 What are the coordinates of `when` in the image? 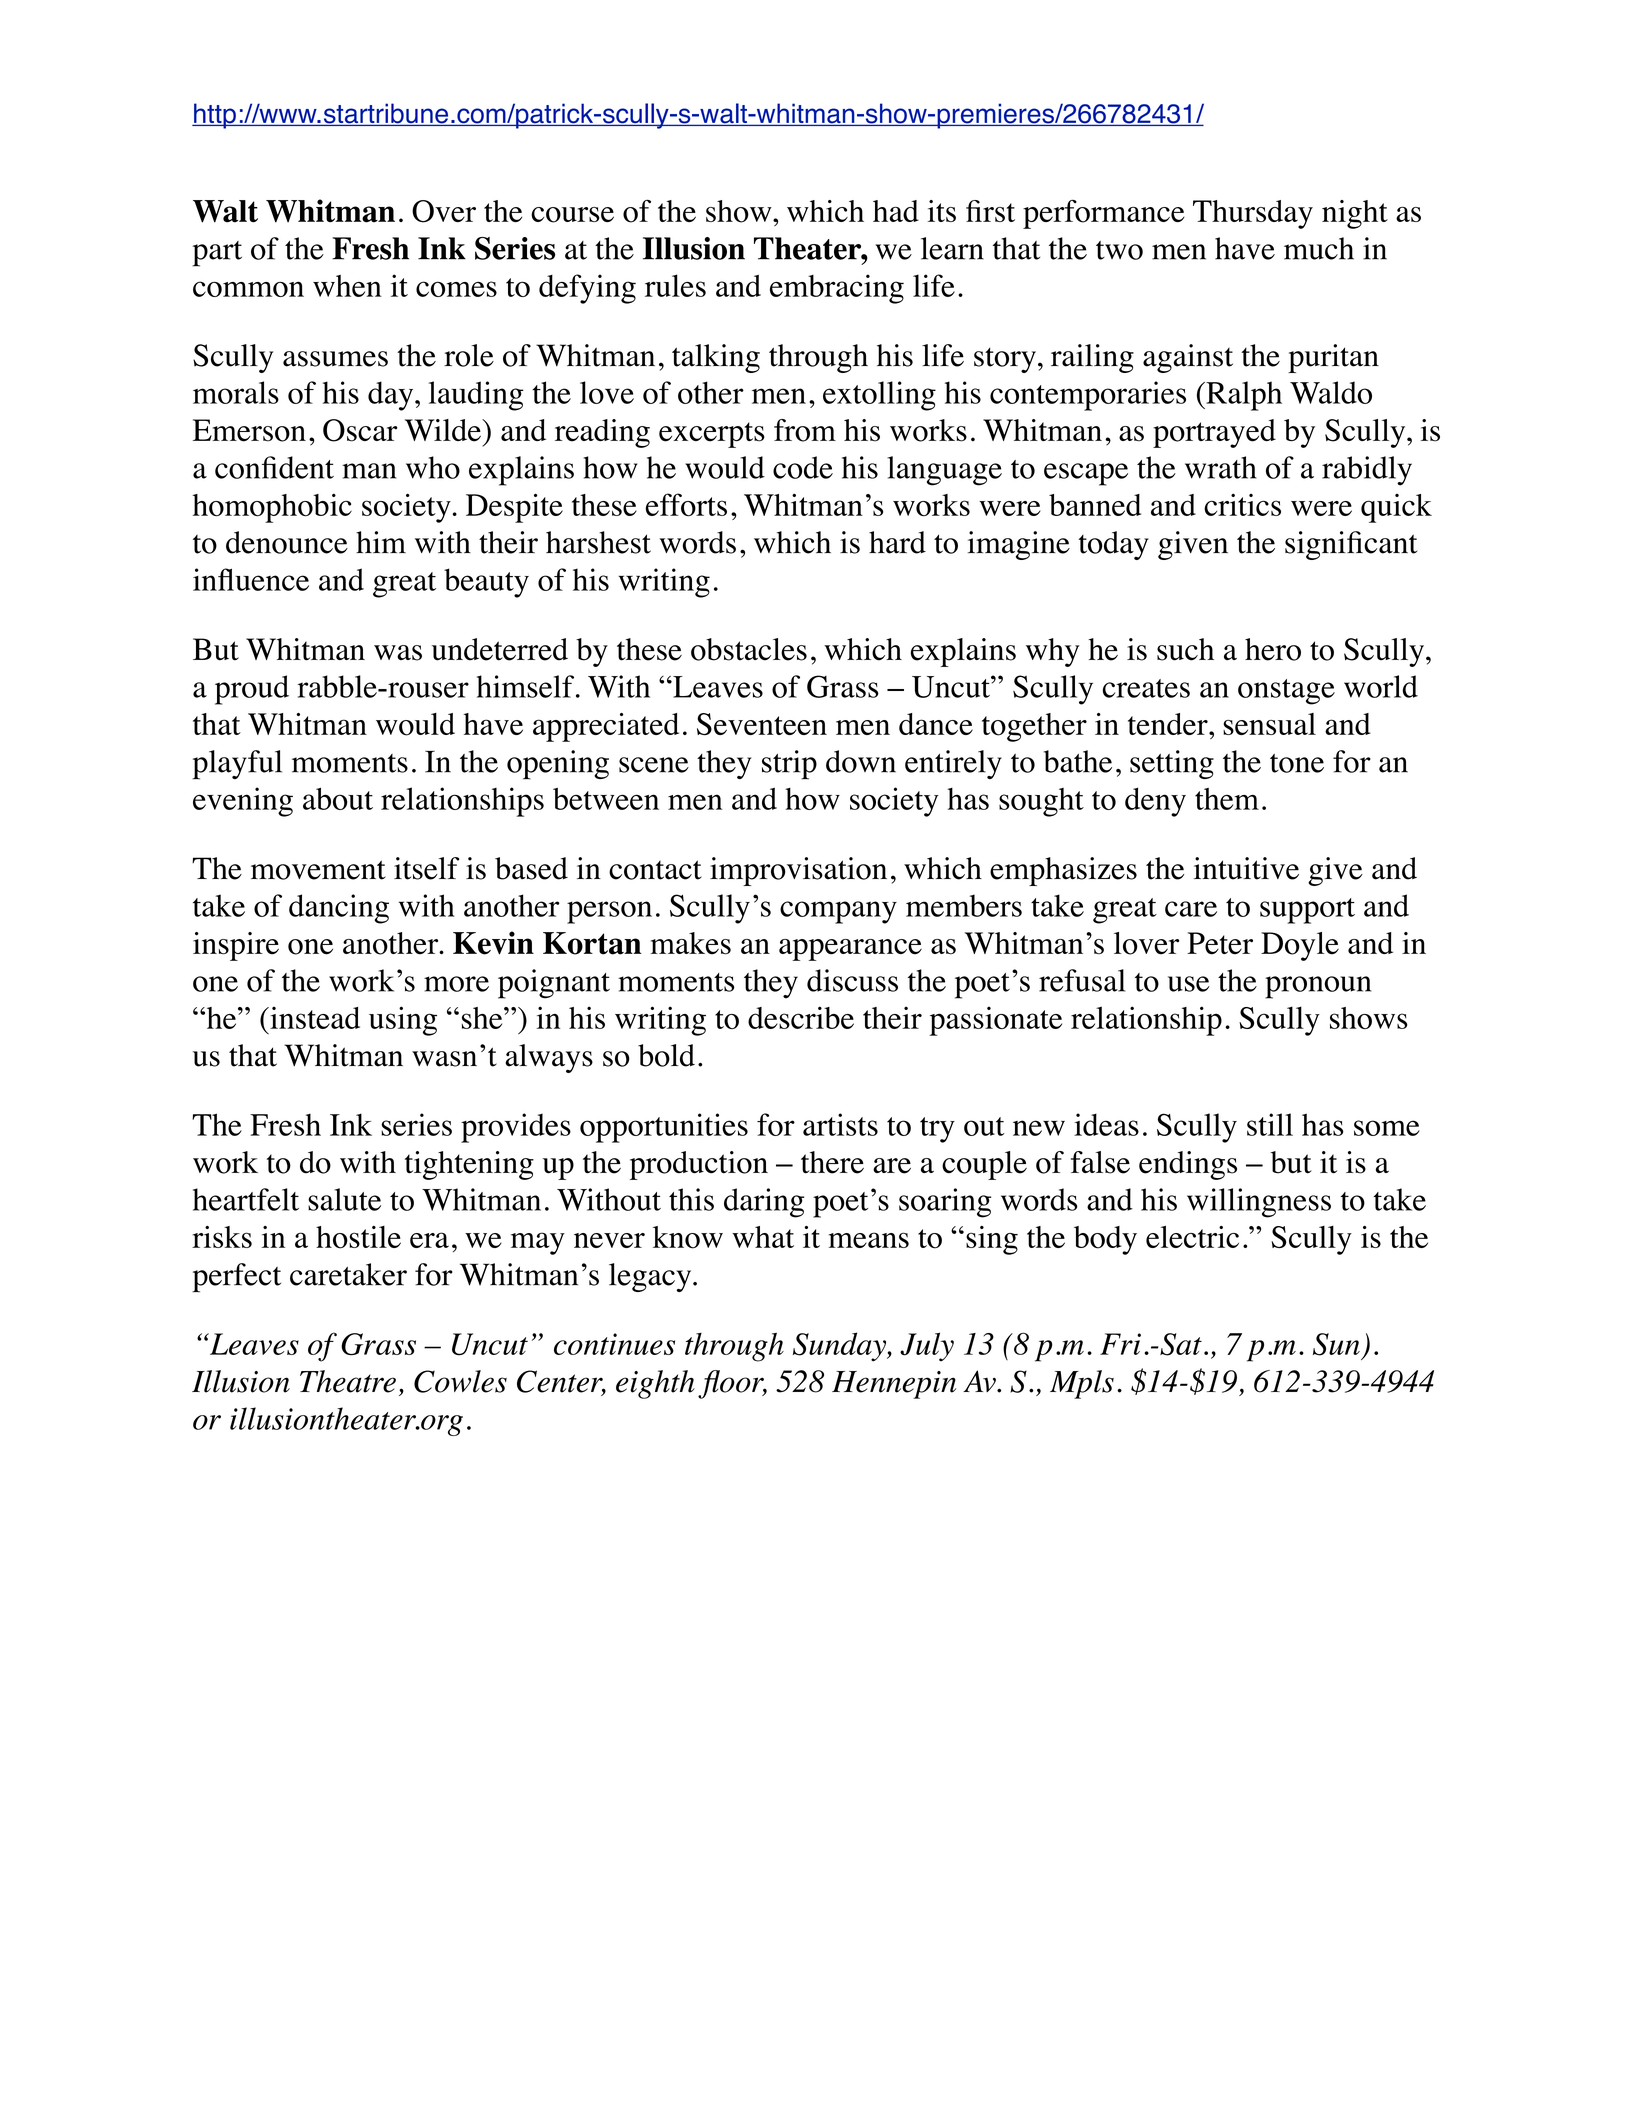 It's located at (347, 286).
